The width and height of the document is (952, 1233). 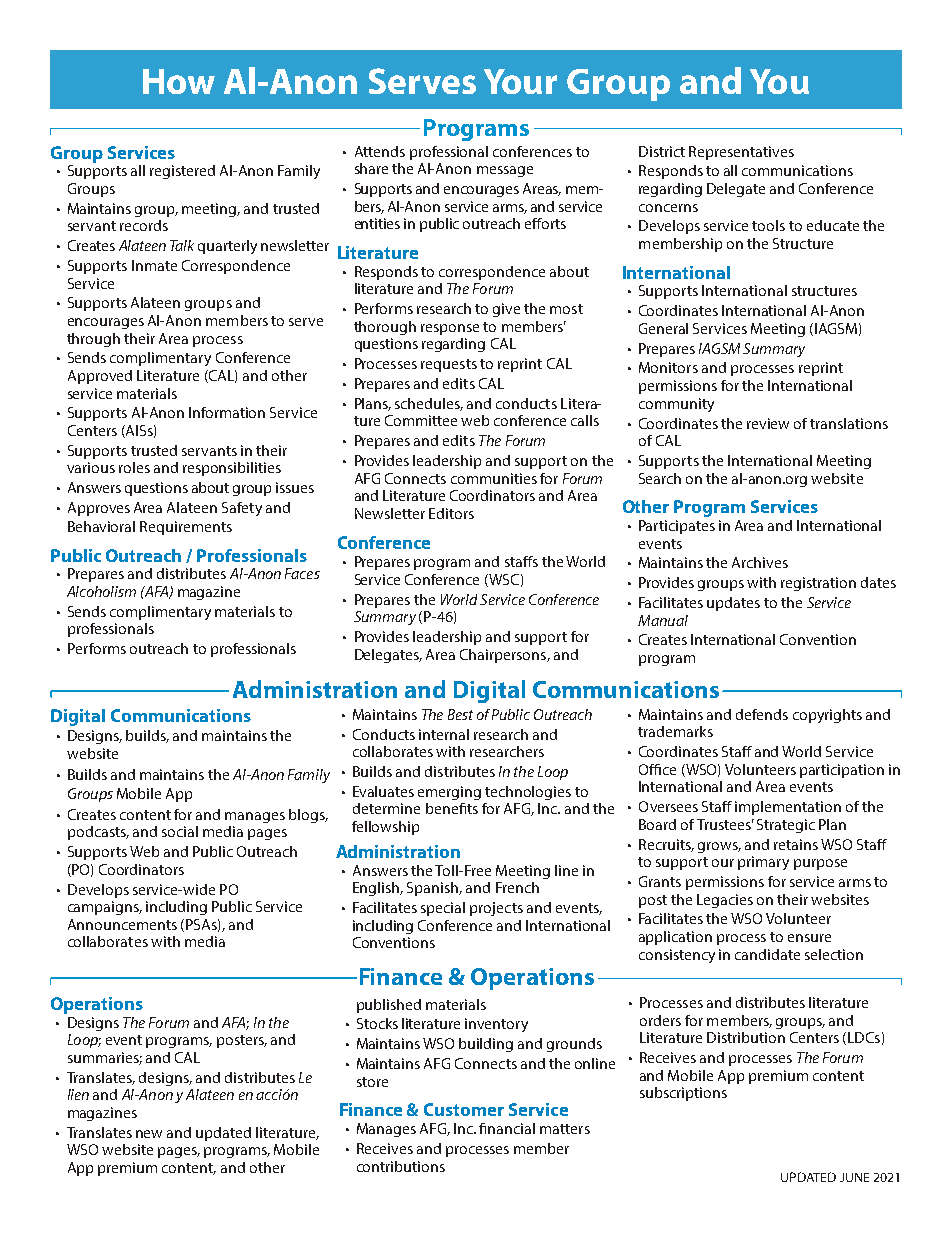 I want to click on Your, so click(x=520, y=81).
